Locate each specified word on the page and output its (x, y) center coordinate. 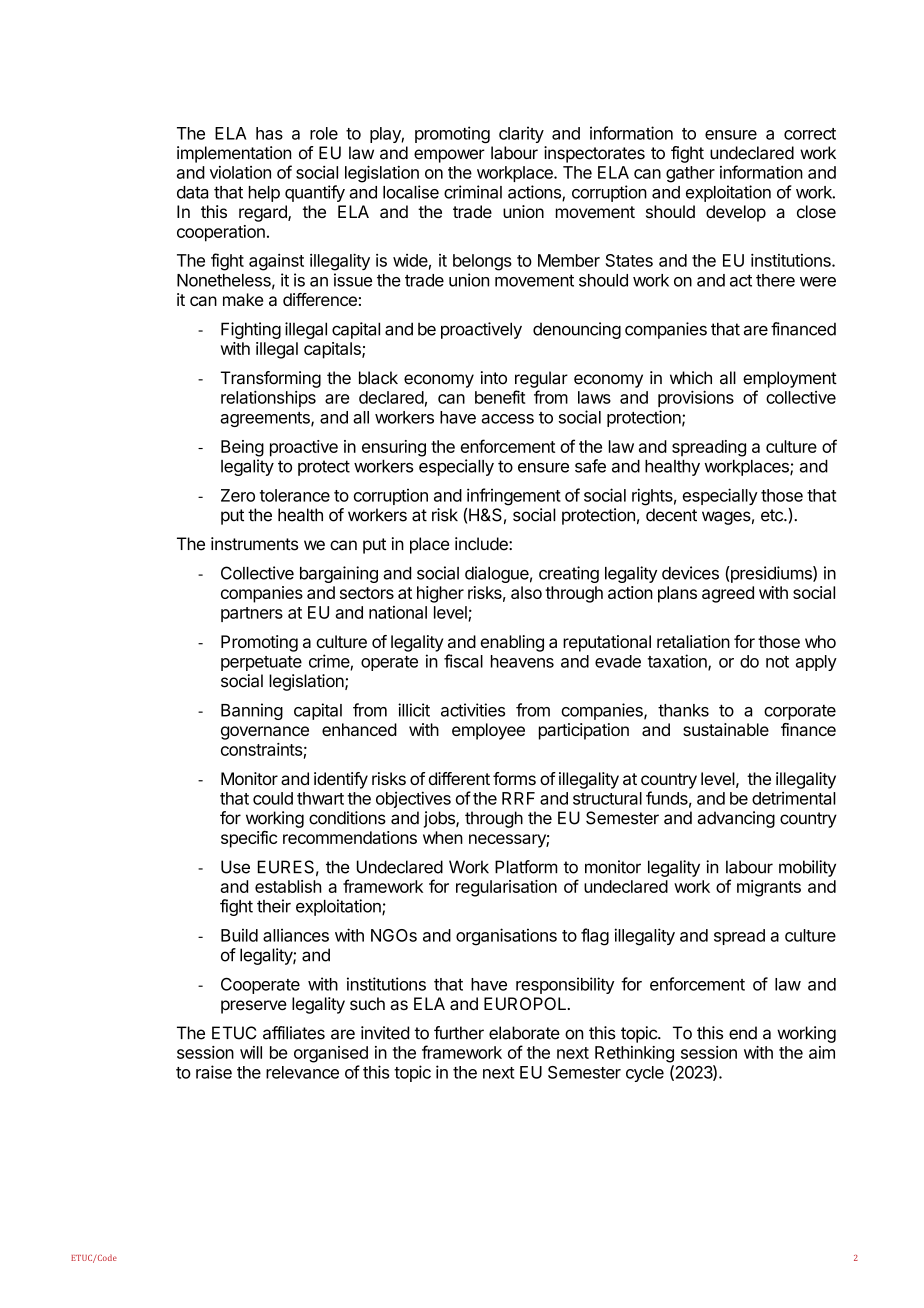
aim (822, 1052)
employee (488, 731)
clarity (521, 134)
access (507, 419)
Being (242, 448)
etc (773, 515)
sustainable (726, 729)
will (251, 1052)
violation (240, 172)
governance (265, 733)
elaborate (524, 1033)
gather (690, 174)
